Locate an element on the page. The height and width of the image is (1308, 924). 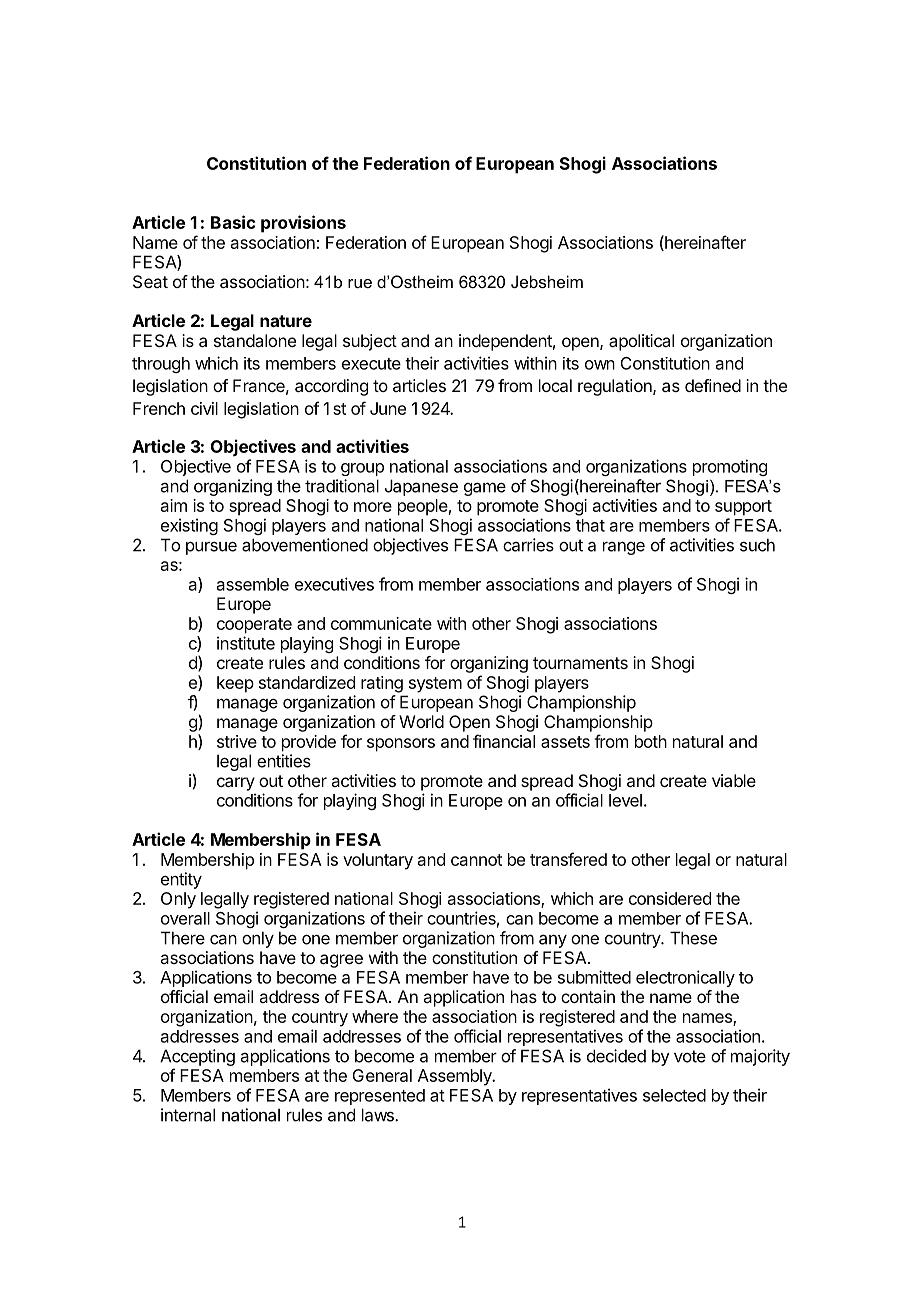
Basic is located at coordinates (233, 222).
